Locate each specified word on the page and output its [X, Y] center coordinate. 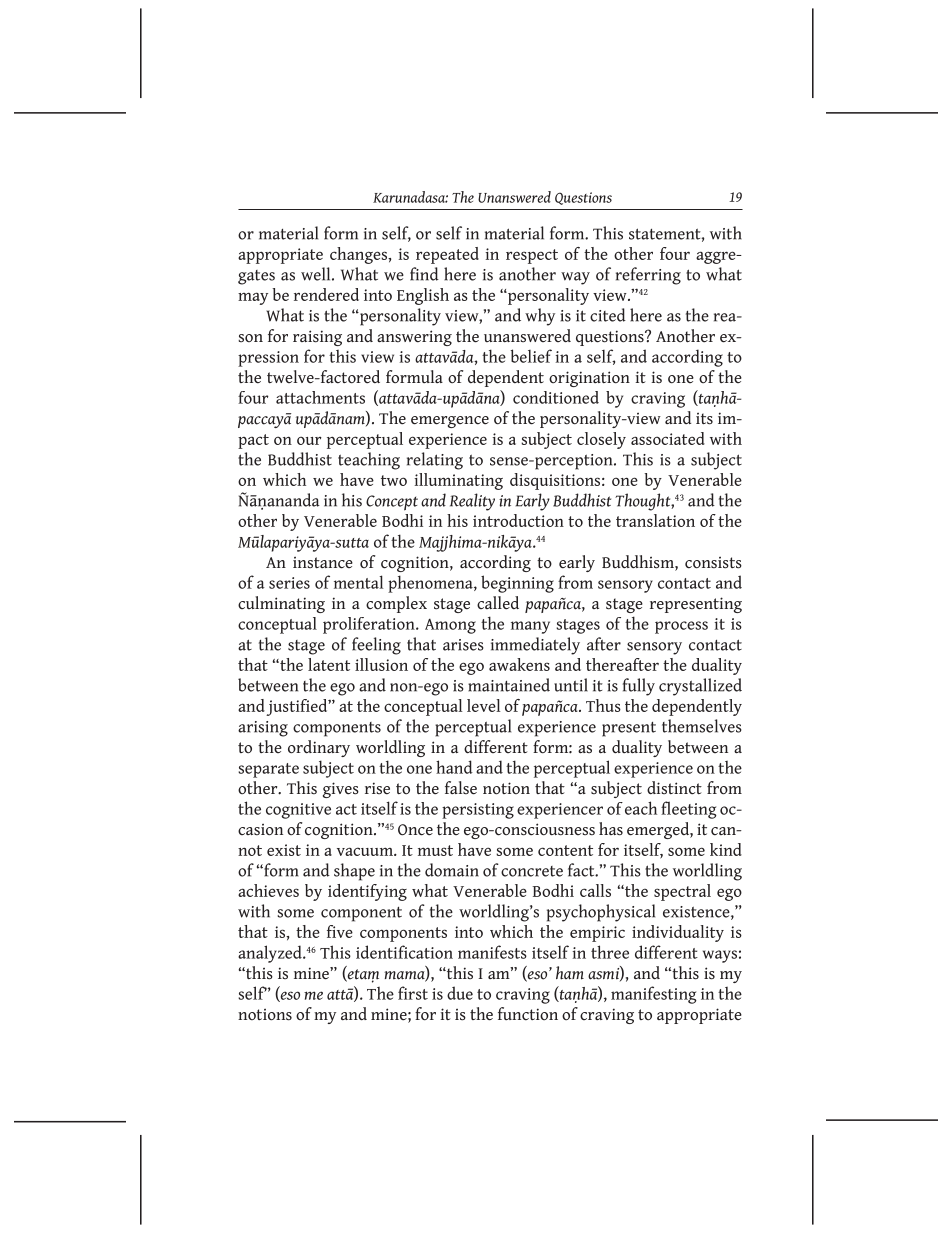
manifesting [654, 995]
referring [648, 276]
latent [329, 664]
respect [532, 256]
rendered [326, 294]
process [681, 627]
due [460, 993]
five [340, 931]
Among [450, 626]
